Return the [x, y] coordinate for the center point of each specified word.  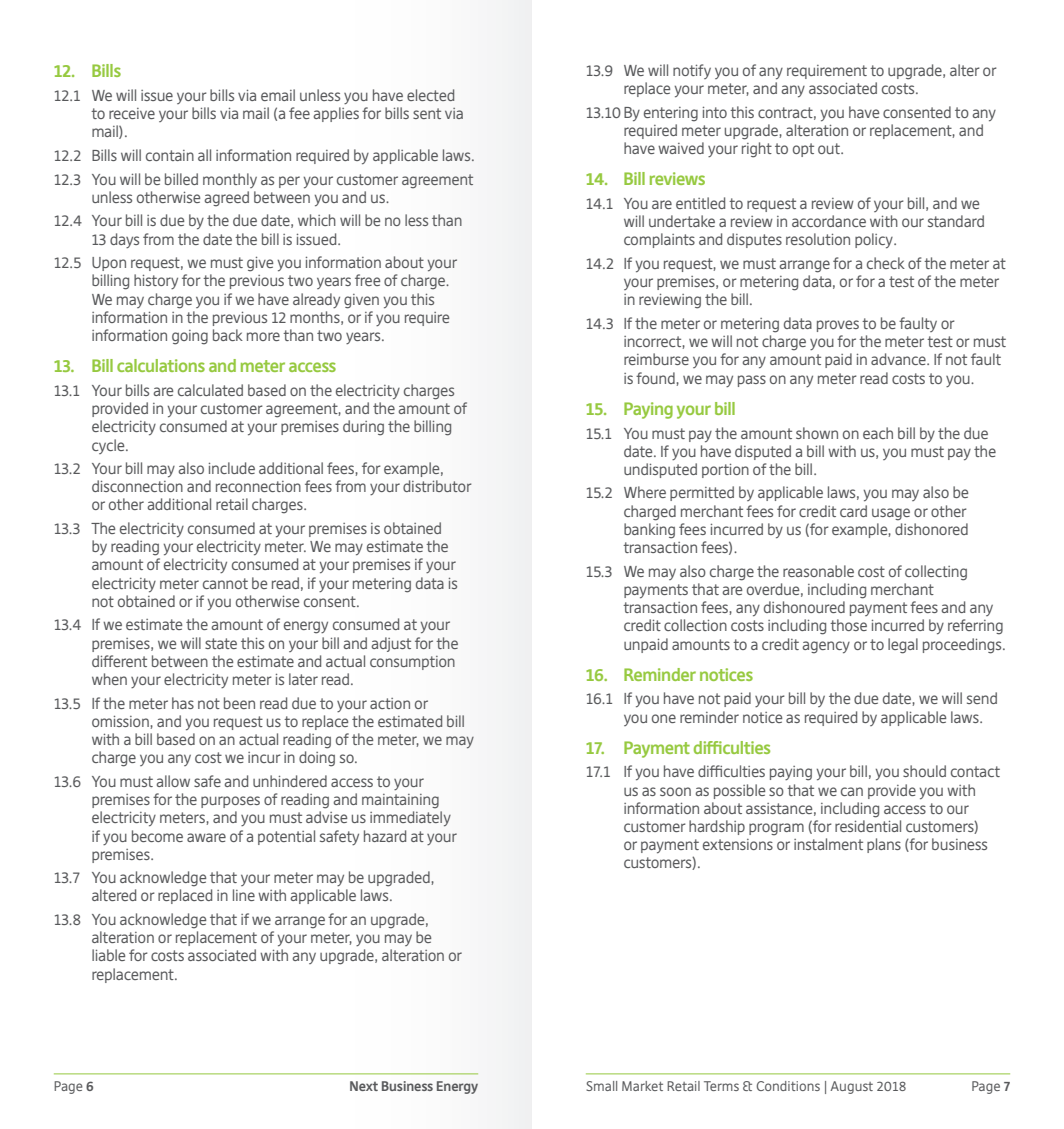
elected [430, 95]
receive [132, 113]
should [924, 771]
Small [601, 1086]
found [655, 378]
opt [803, 150]
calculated [210, 390]
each [878, 433]
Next [364, 1086]
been [239, 703]
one [664, 718]
